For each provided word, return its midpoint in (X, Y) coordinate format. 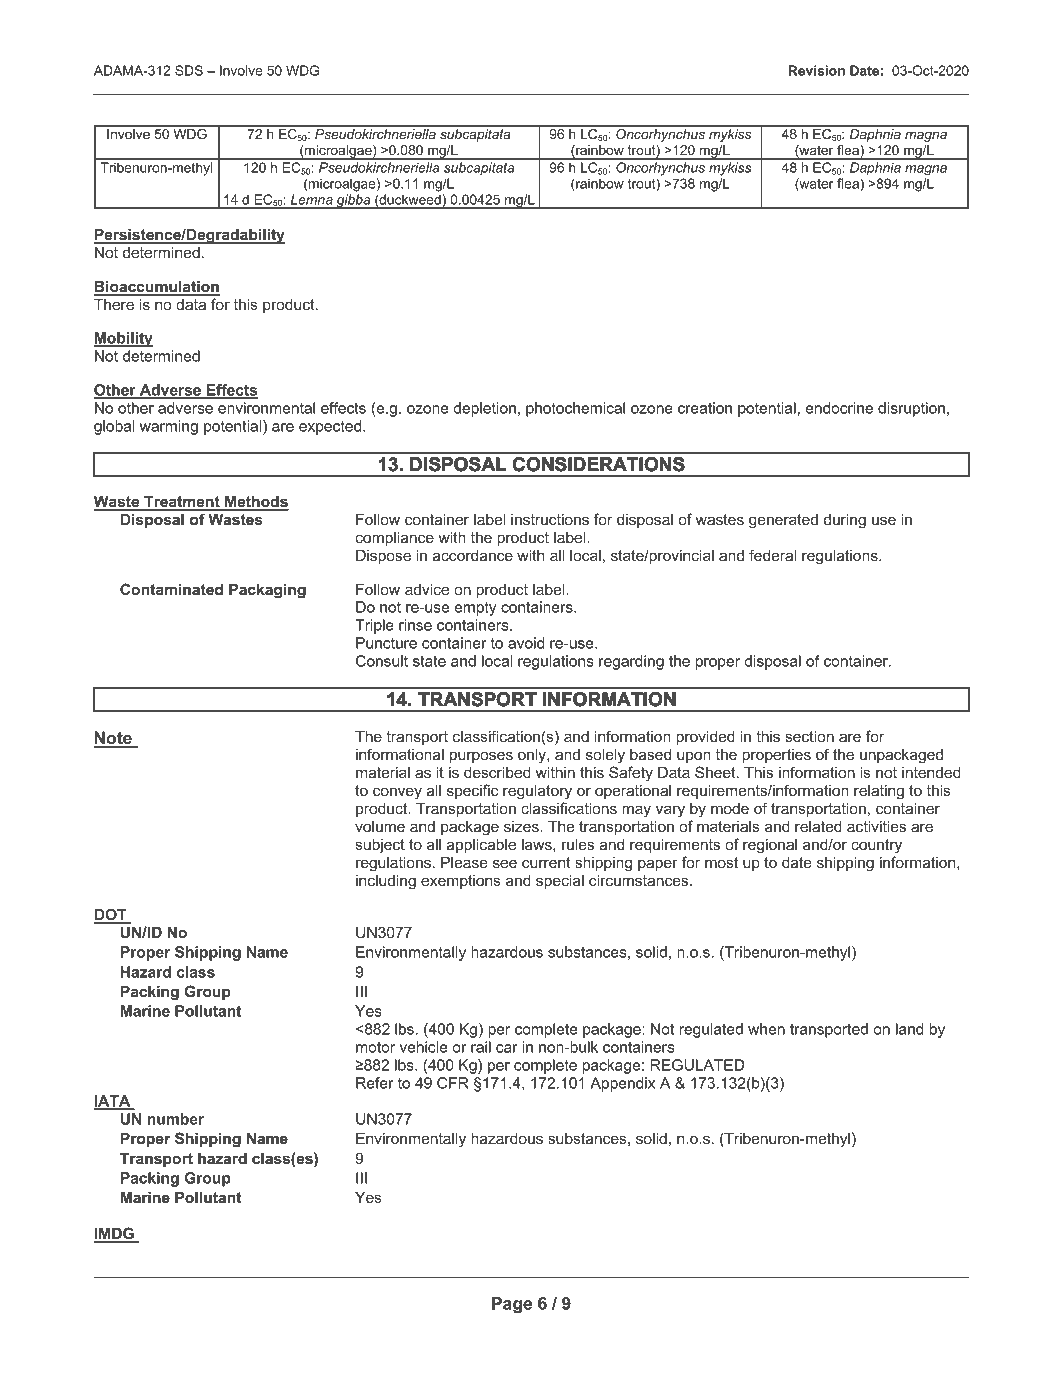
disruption (911, 409)
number (175, 1119)
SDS (189, 70)
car (507, 1048)
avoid (526, 643)
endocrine (839, 408)
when (766, 1029)
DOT (111, 915)
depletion (485, 409)
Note (114, 739)
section (809, 736)
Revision (816, 70)
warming (169, 427)
